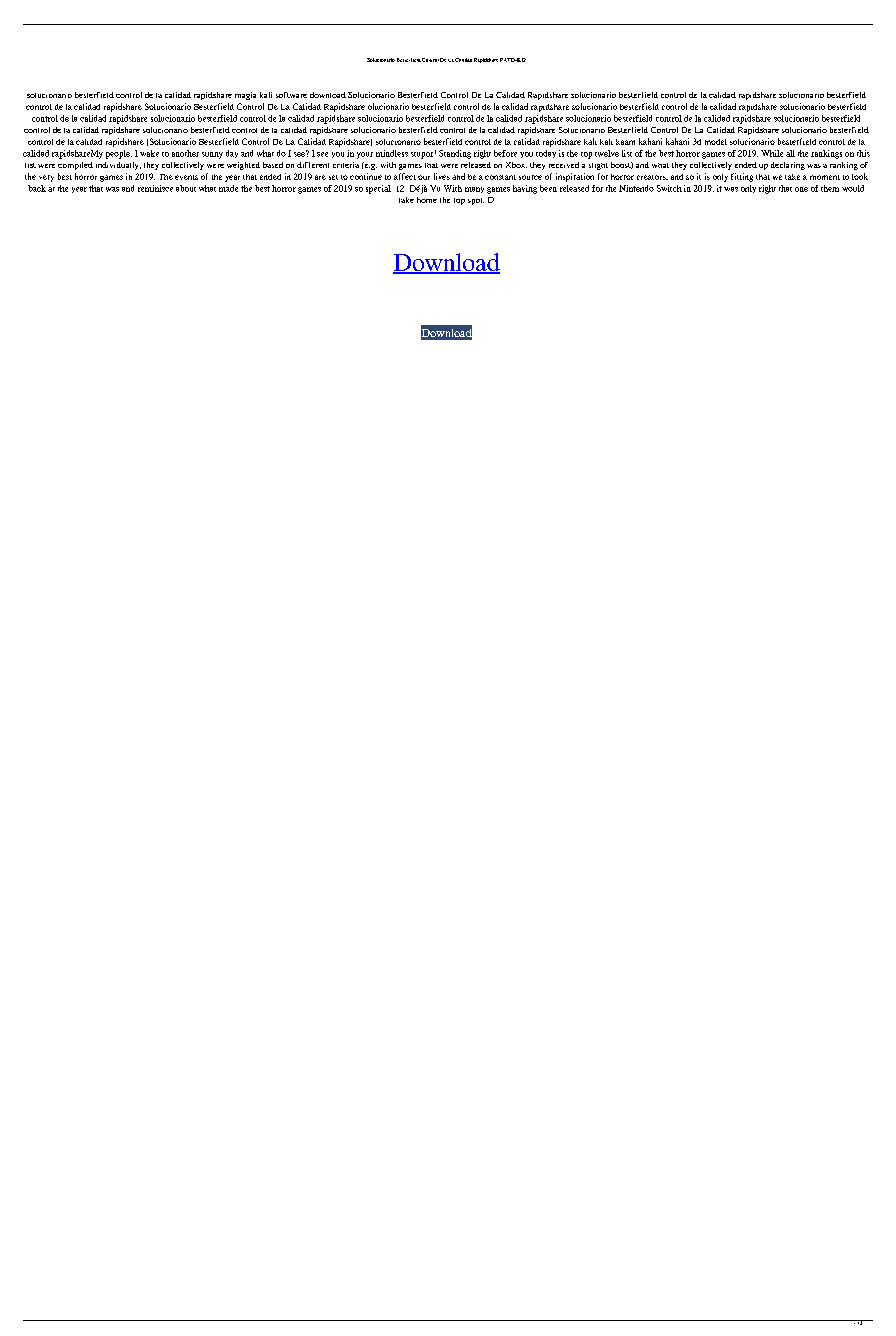 The image size is (896, 1336). I want to click on model, so click(716, 142).
